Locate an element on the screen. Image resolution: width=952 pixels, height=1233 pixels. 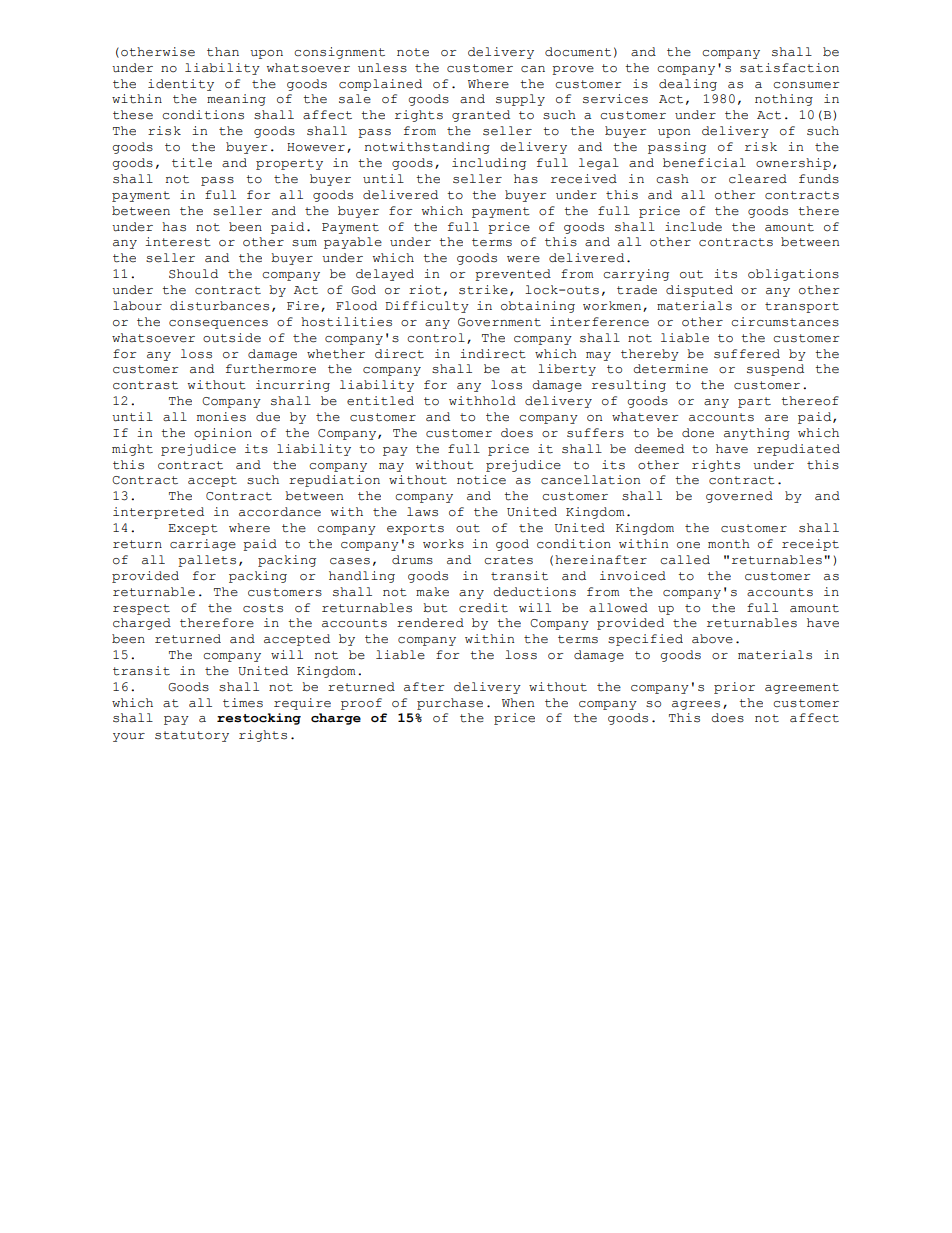
agrees is located at coordinates (696, 705).
